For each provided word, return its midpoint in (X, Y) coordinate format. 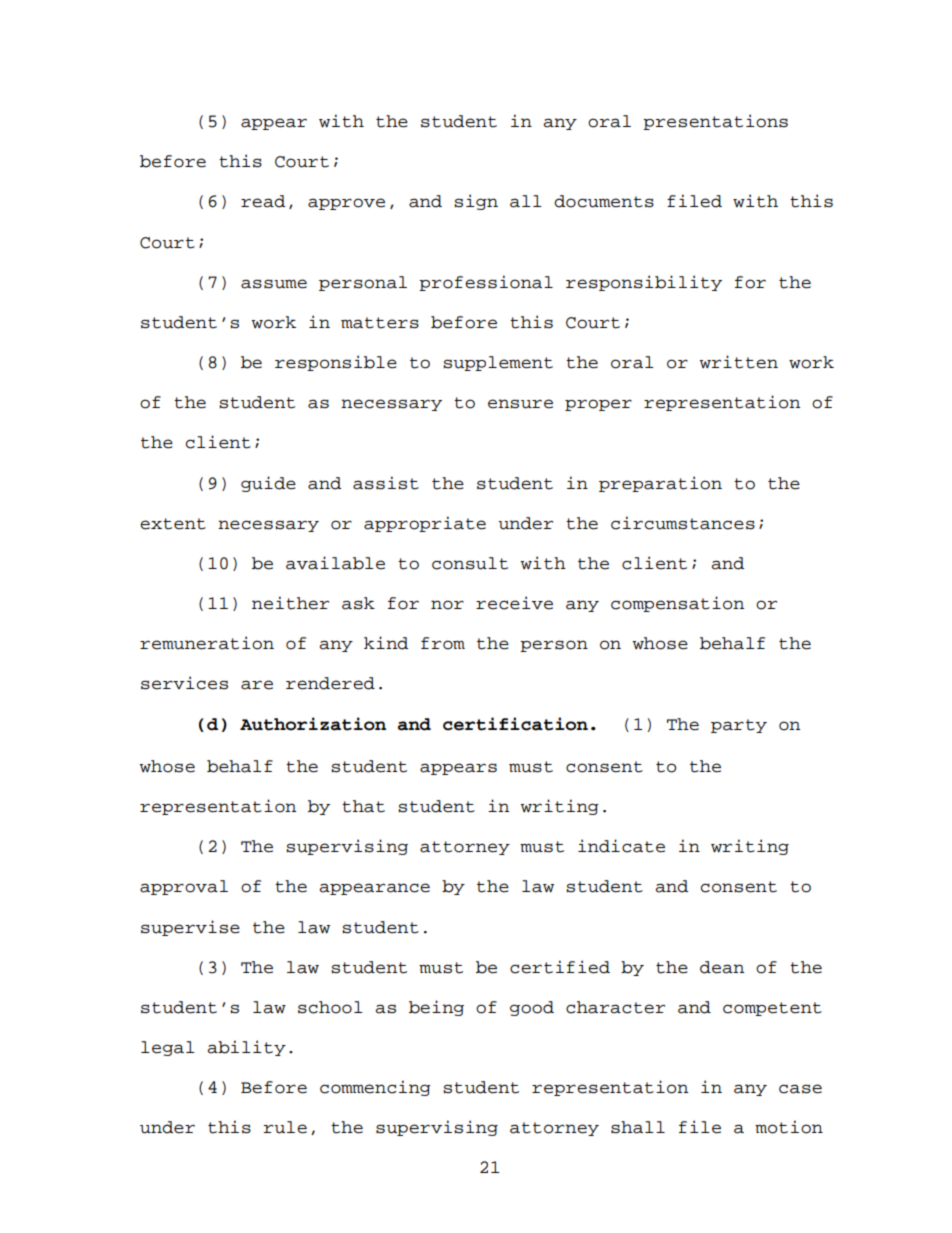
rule (285, 1127)
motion (789, 1127)
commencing (375, 1088)
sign (476, 202)
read (263, 201)
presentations (715, 122)
